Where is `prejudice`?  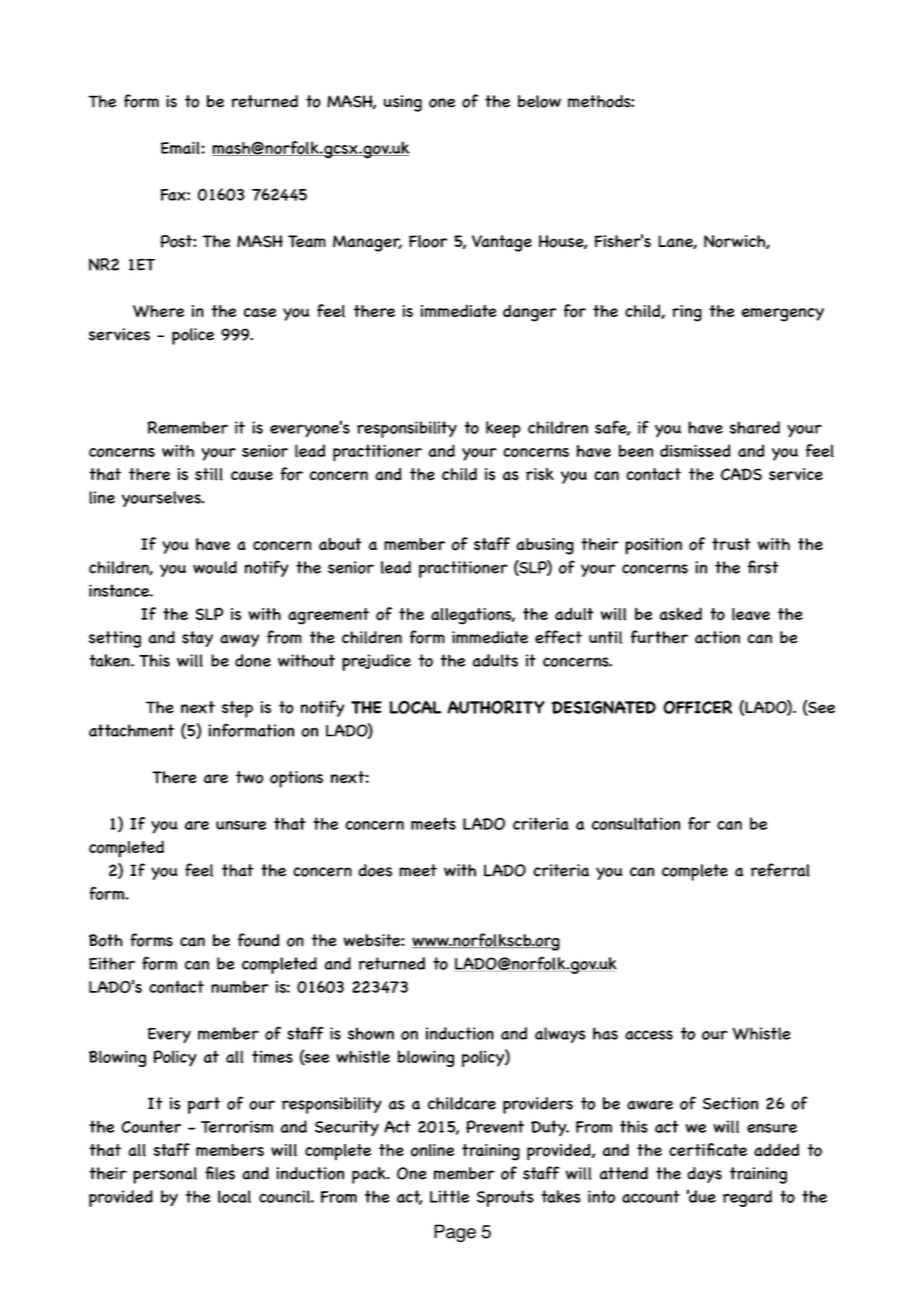 prejudice is located at coordinates (376, 662).
